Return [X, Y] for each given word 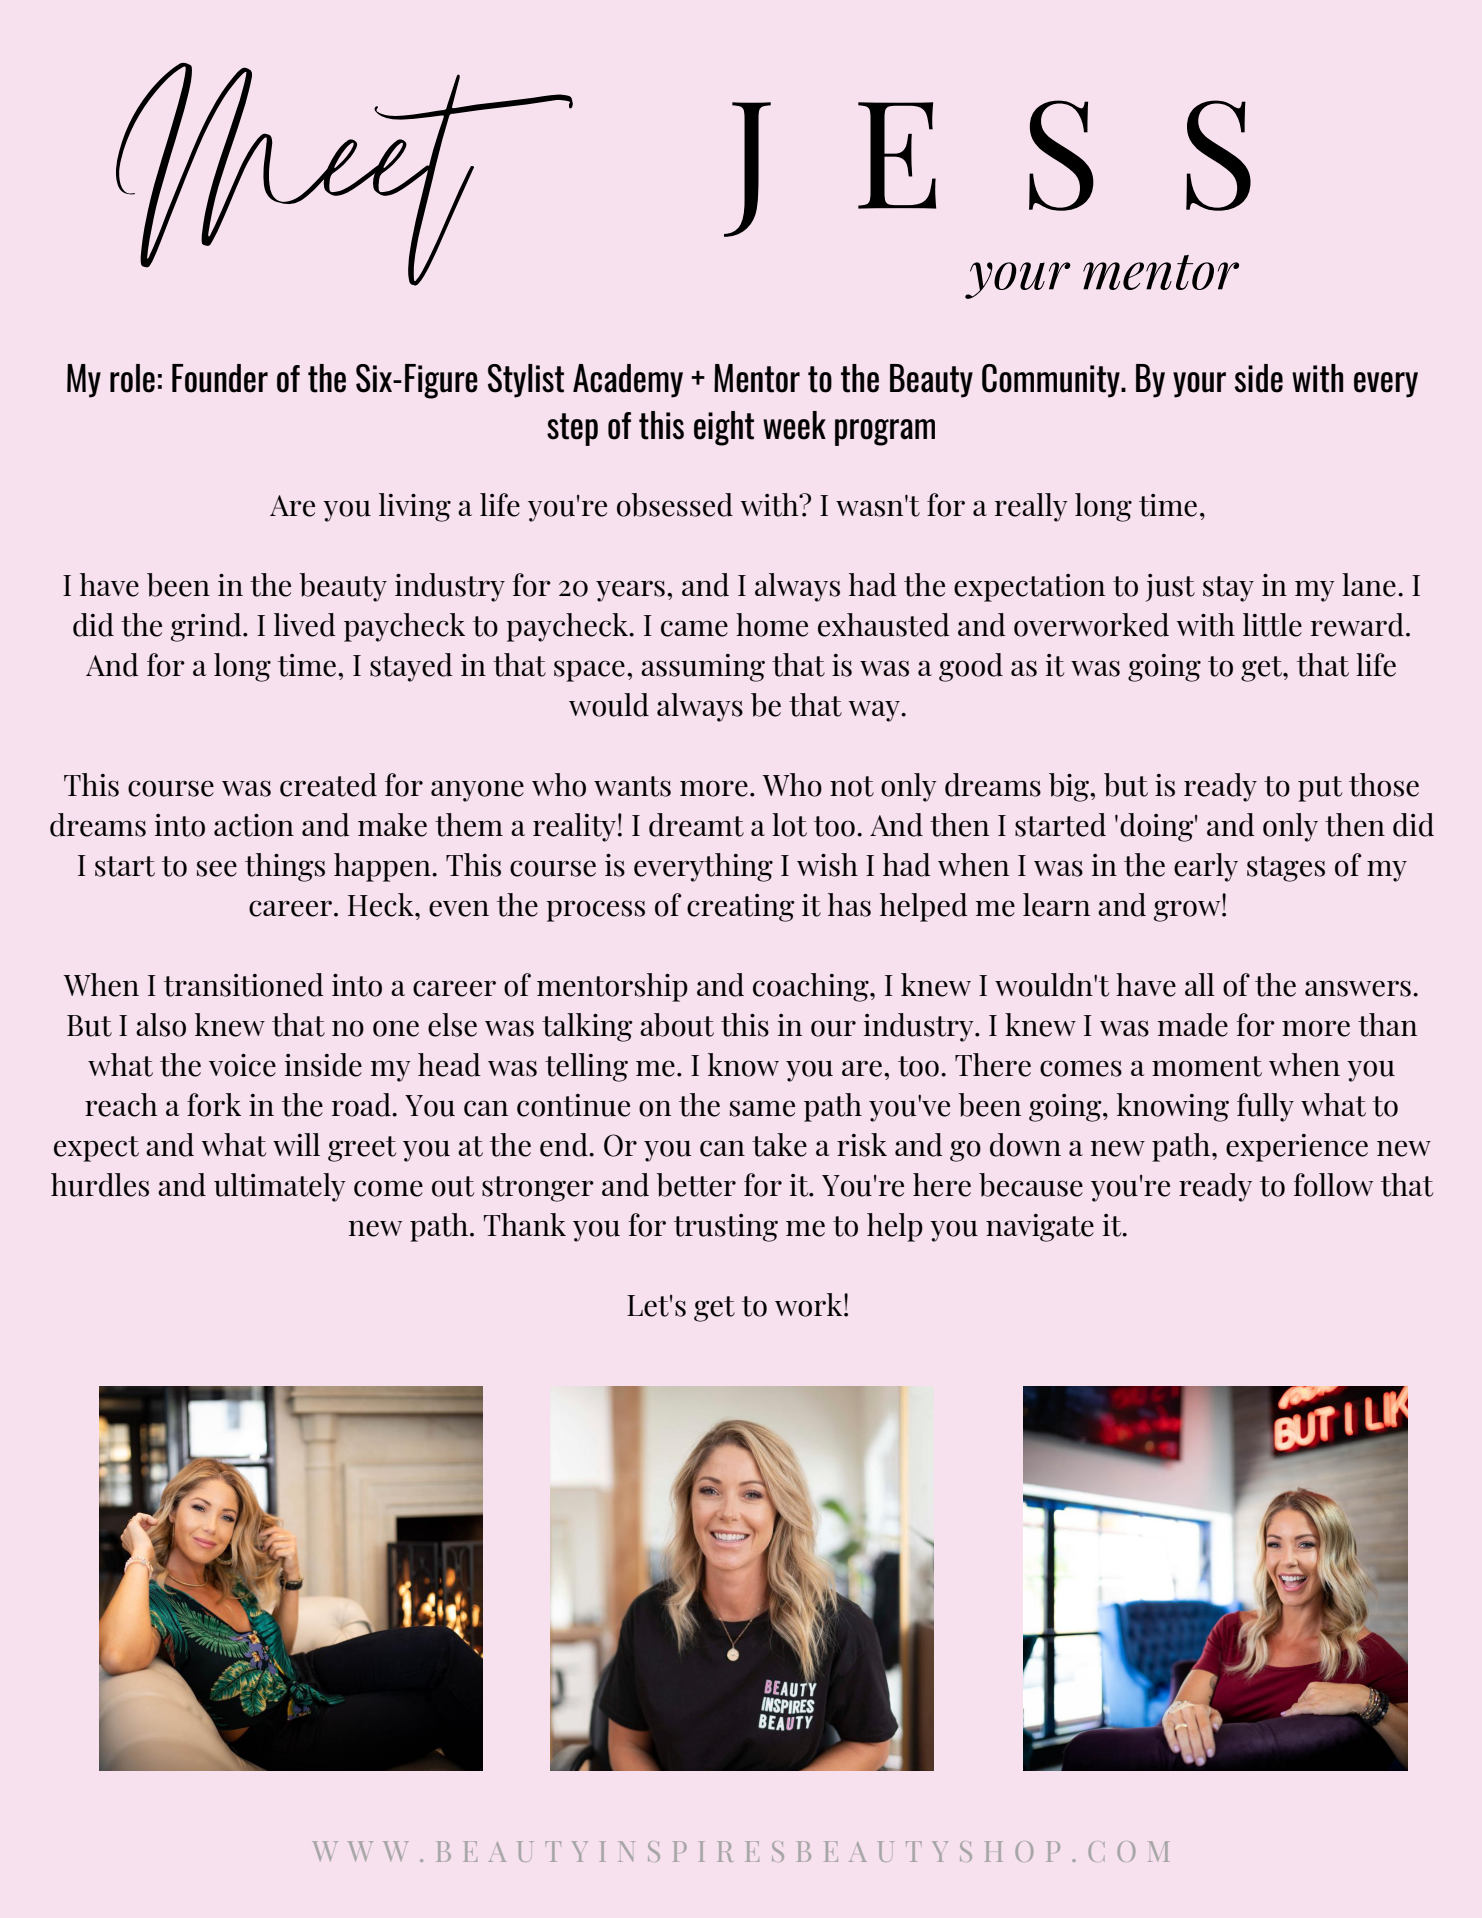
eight [724, 428]
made [1193, 1025]
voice [242, 1065]
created [328, 785]
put [1320, 789]
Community [1052, 381]
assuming [703, 668]
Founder [220, 378]
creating [741, 908]
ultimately [280, 1187]
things [285, 867]
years [630, 591]
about [677, 1025]
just [1170, 588]
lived [305, 625]
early [1206, 867]
